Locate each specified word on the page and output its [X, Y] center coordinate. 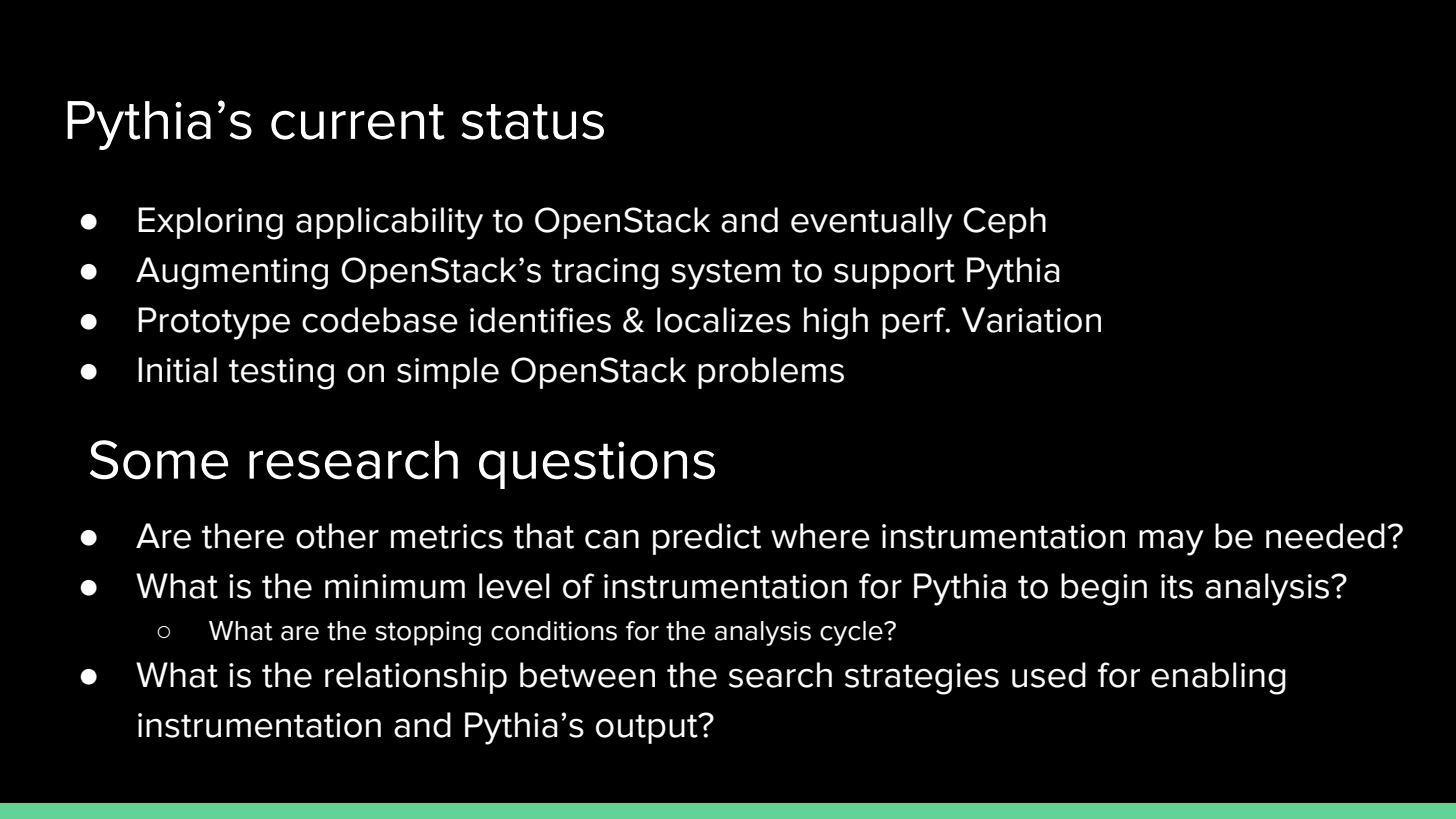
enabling [1218, 678]
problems [771, 373]
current [358, 122]
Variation [1031, 320]
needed [1325, 536]
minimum [395, 586]
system [725, 274]
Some [159, 460]
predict [707, 539]
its [1177, 586]
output [648, 729]
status [532, 122]
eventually [872, 223]
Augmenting [232, 273]
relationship [416, 678]
